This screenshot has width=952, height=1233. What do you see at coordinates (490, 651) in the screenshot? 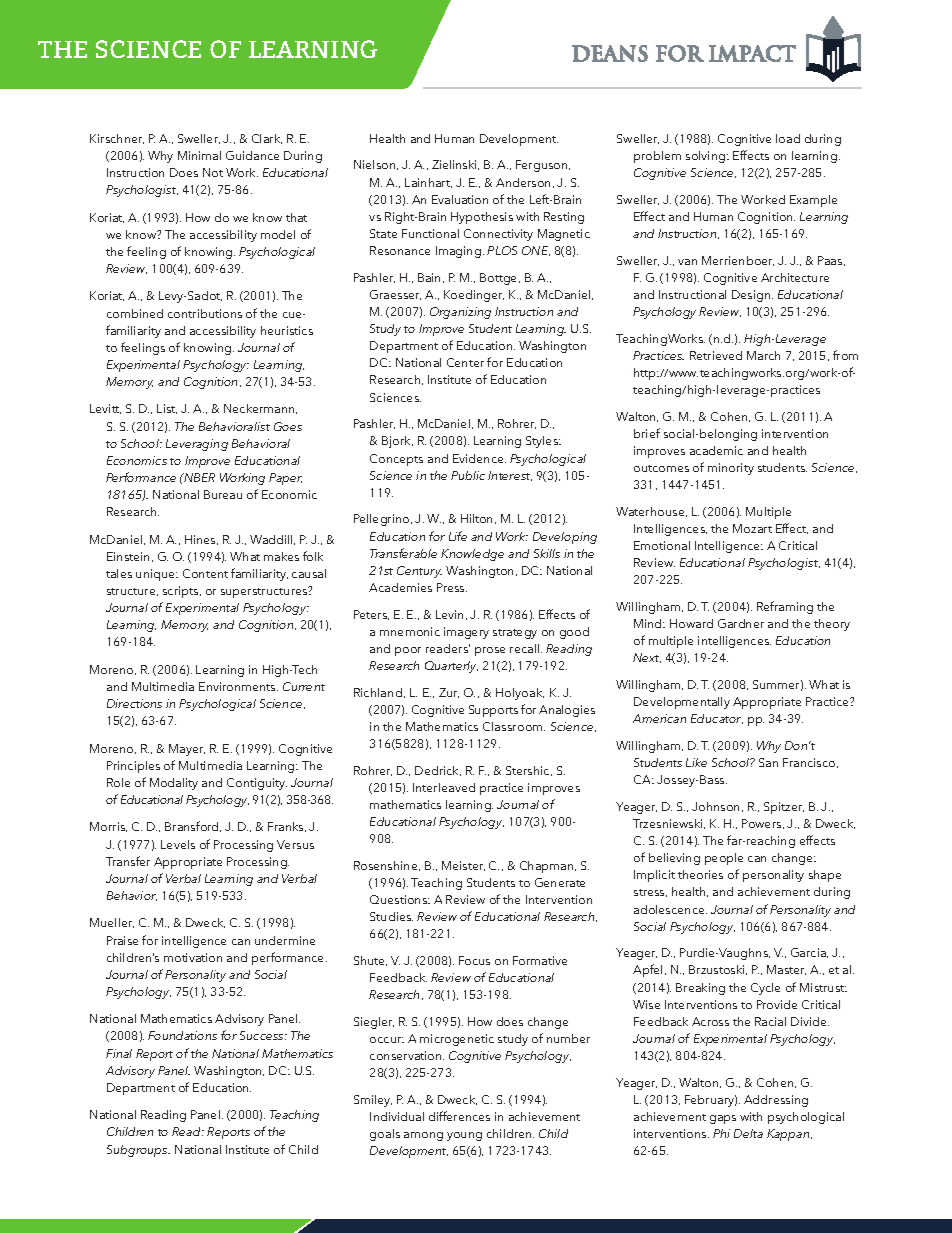
I see `prose` at bounding box center [490, 651].
